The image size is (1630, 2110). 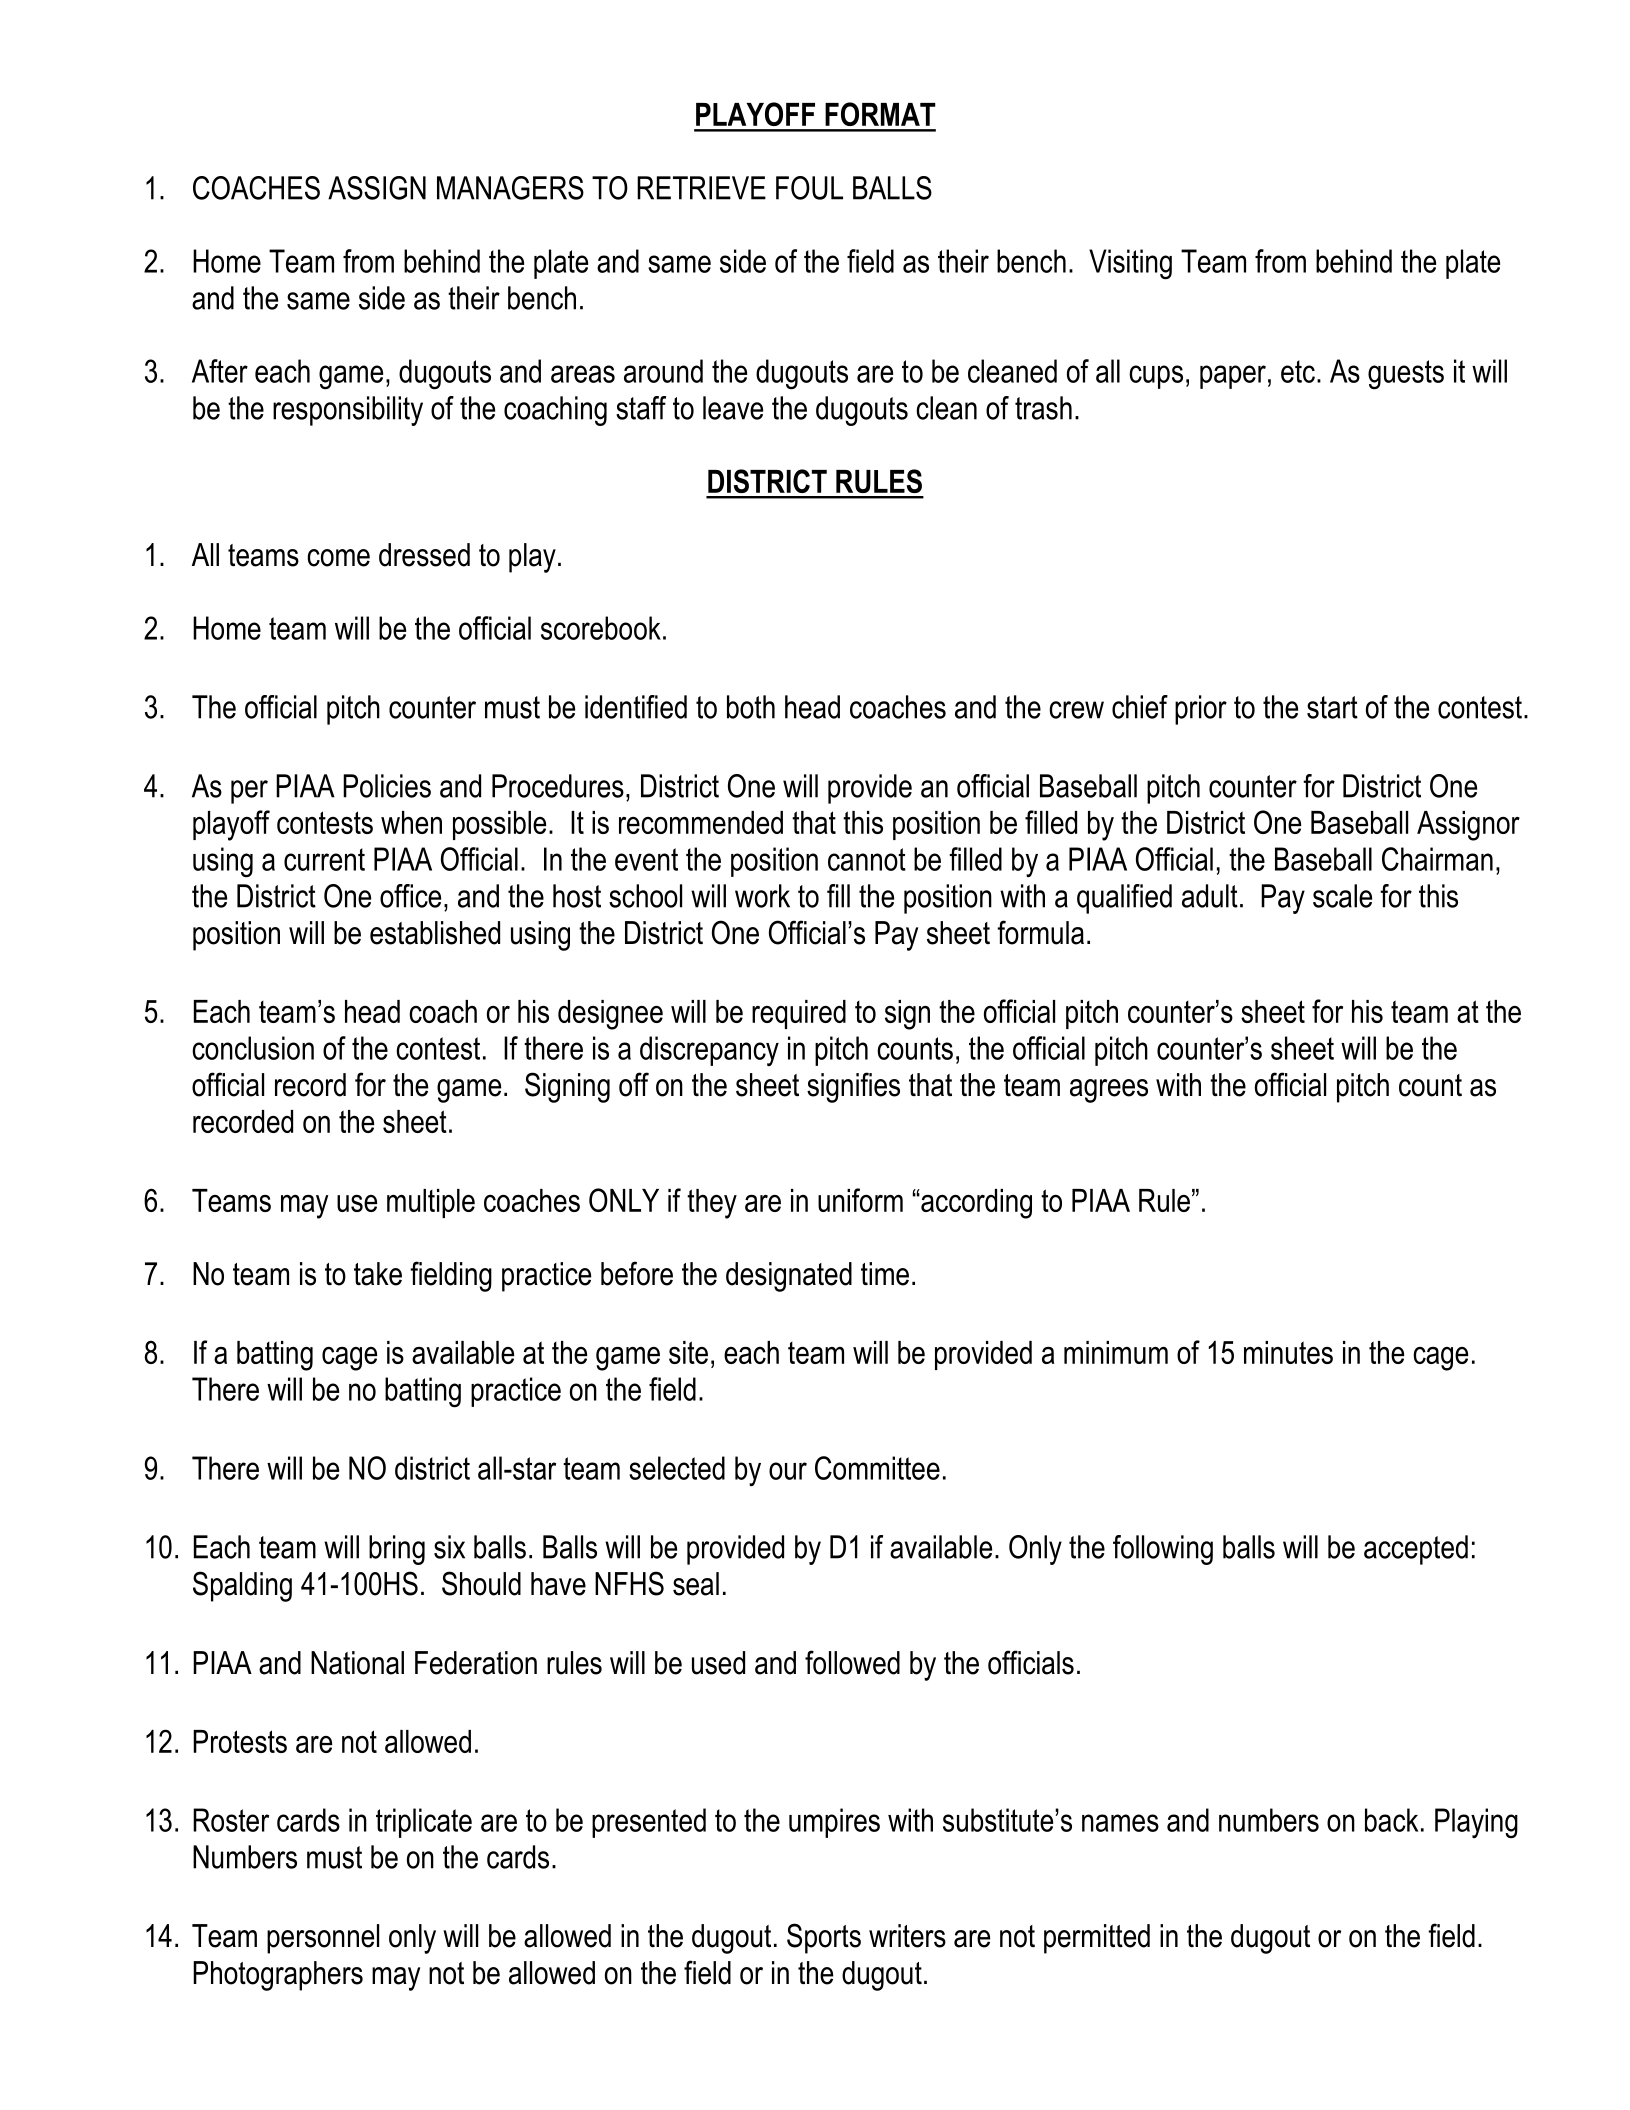 What do you see at coordinates (253, 1048) in the page?
I see `conclusion` at bounding box center [253, 1048].
